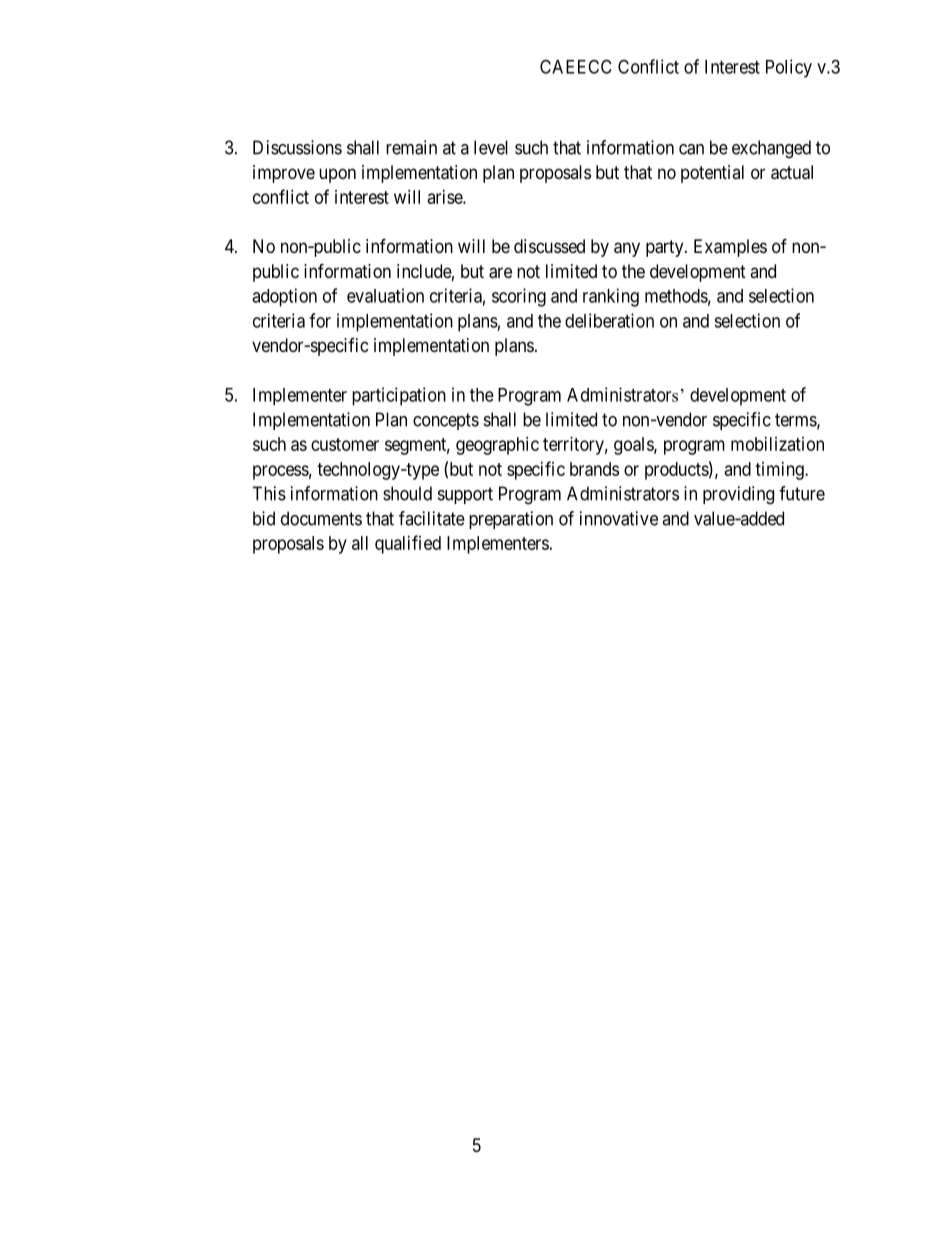  Describe the element at coordinates (321, 518) in the screenshot. I see `documents` at that location.
